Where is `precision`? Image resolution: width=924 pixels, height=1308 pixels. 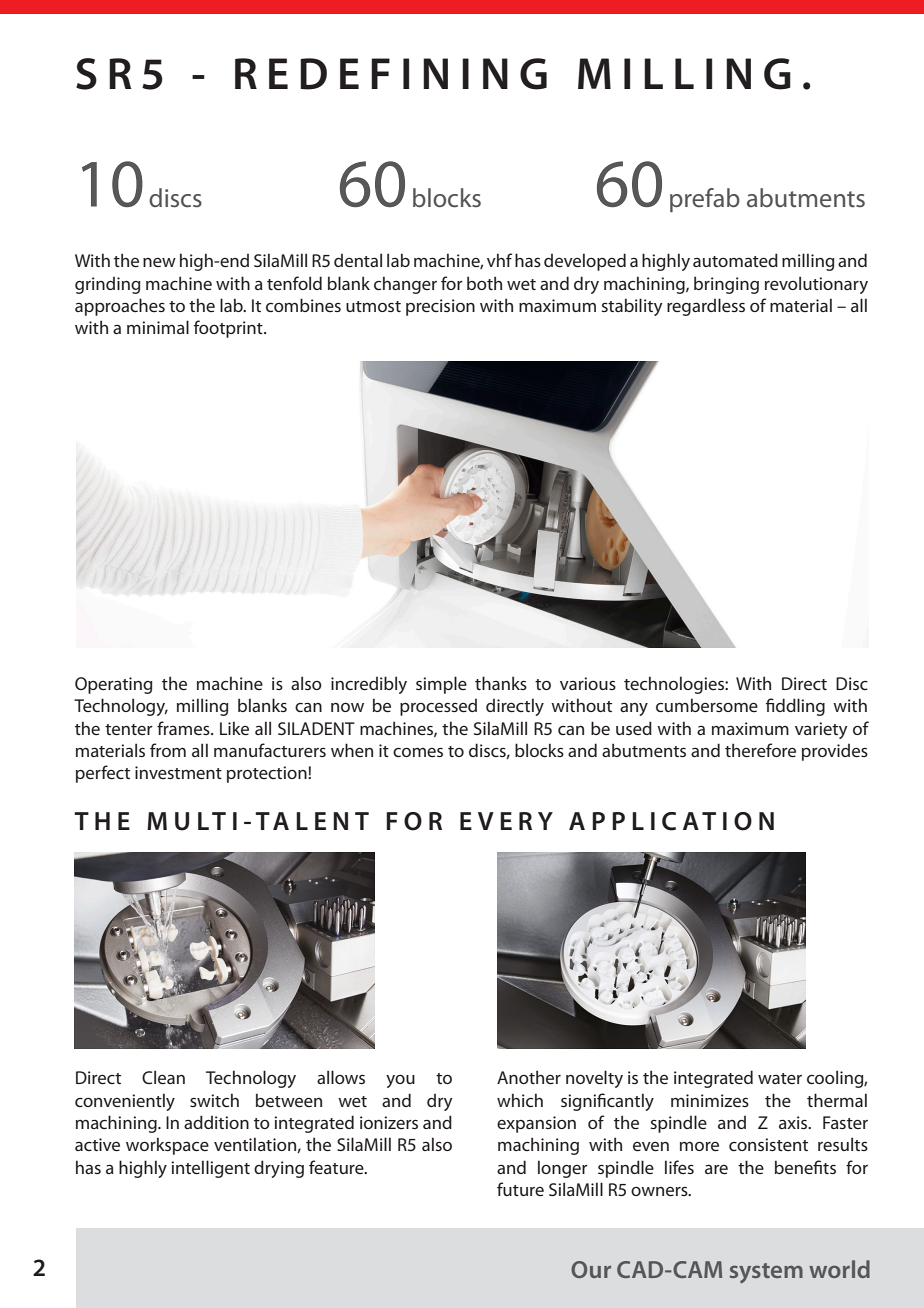
precision is located at coordinates (440, 307).
